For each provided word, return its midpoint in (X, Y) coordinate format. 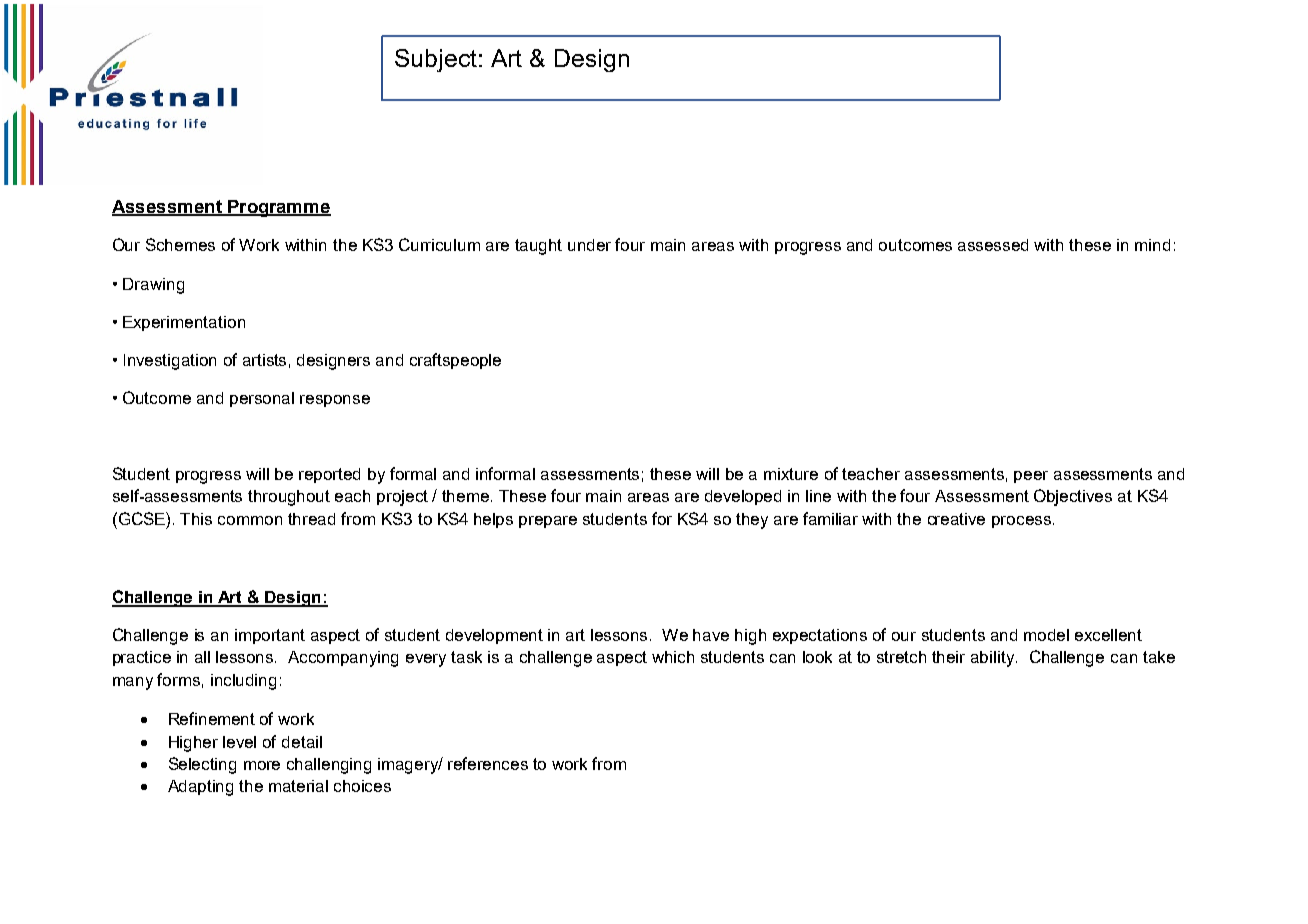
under (589, 245)
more (262, 765)
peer (1031, 477)
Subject (436, 60)
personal (262, 399)
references (488, 763)
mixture (791, 474)
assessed (993, 245)
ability (994, 659)
